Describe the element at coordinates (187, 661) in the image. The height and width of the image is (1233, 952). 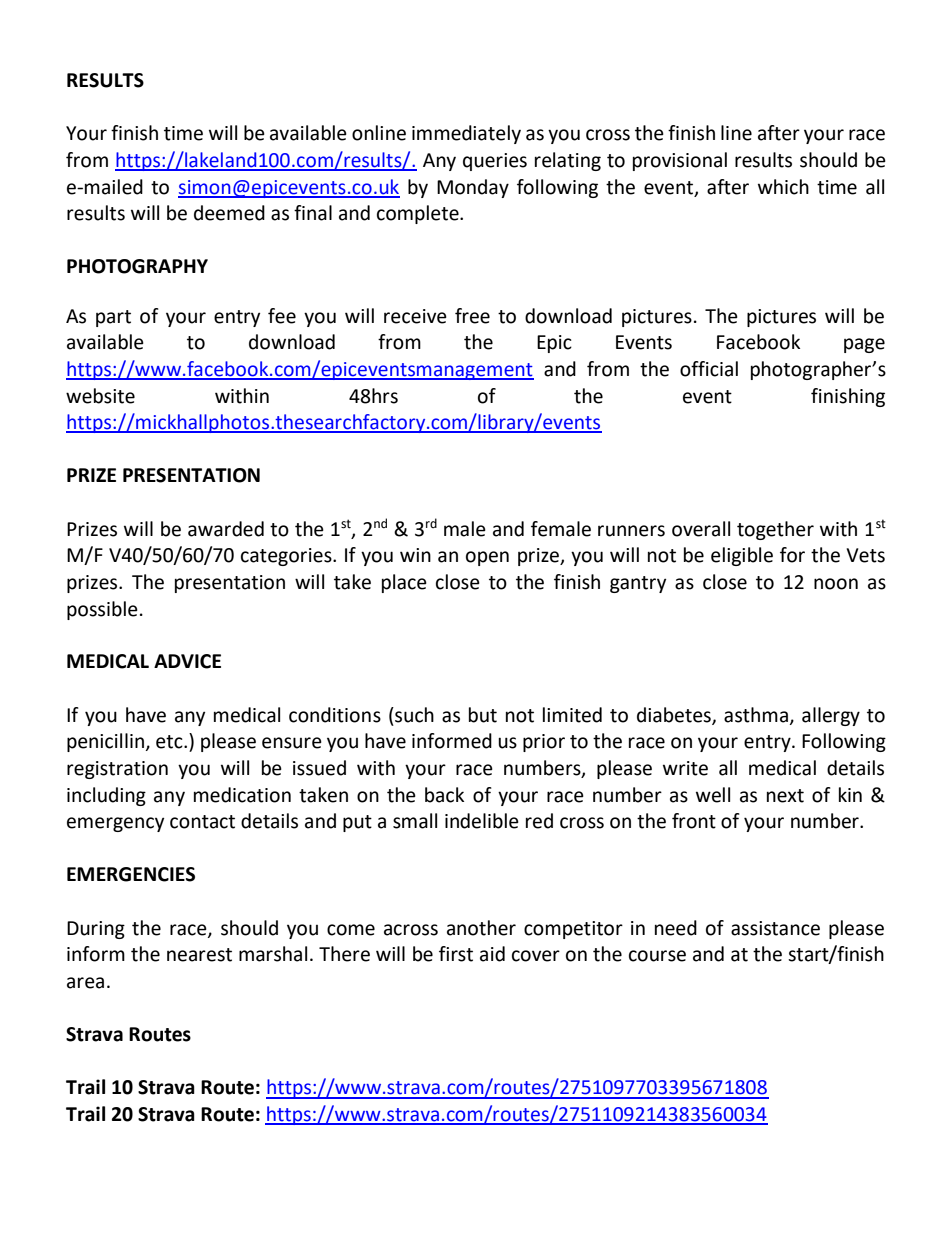
I see `ADVICE` at that location.
